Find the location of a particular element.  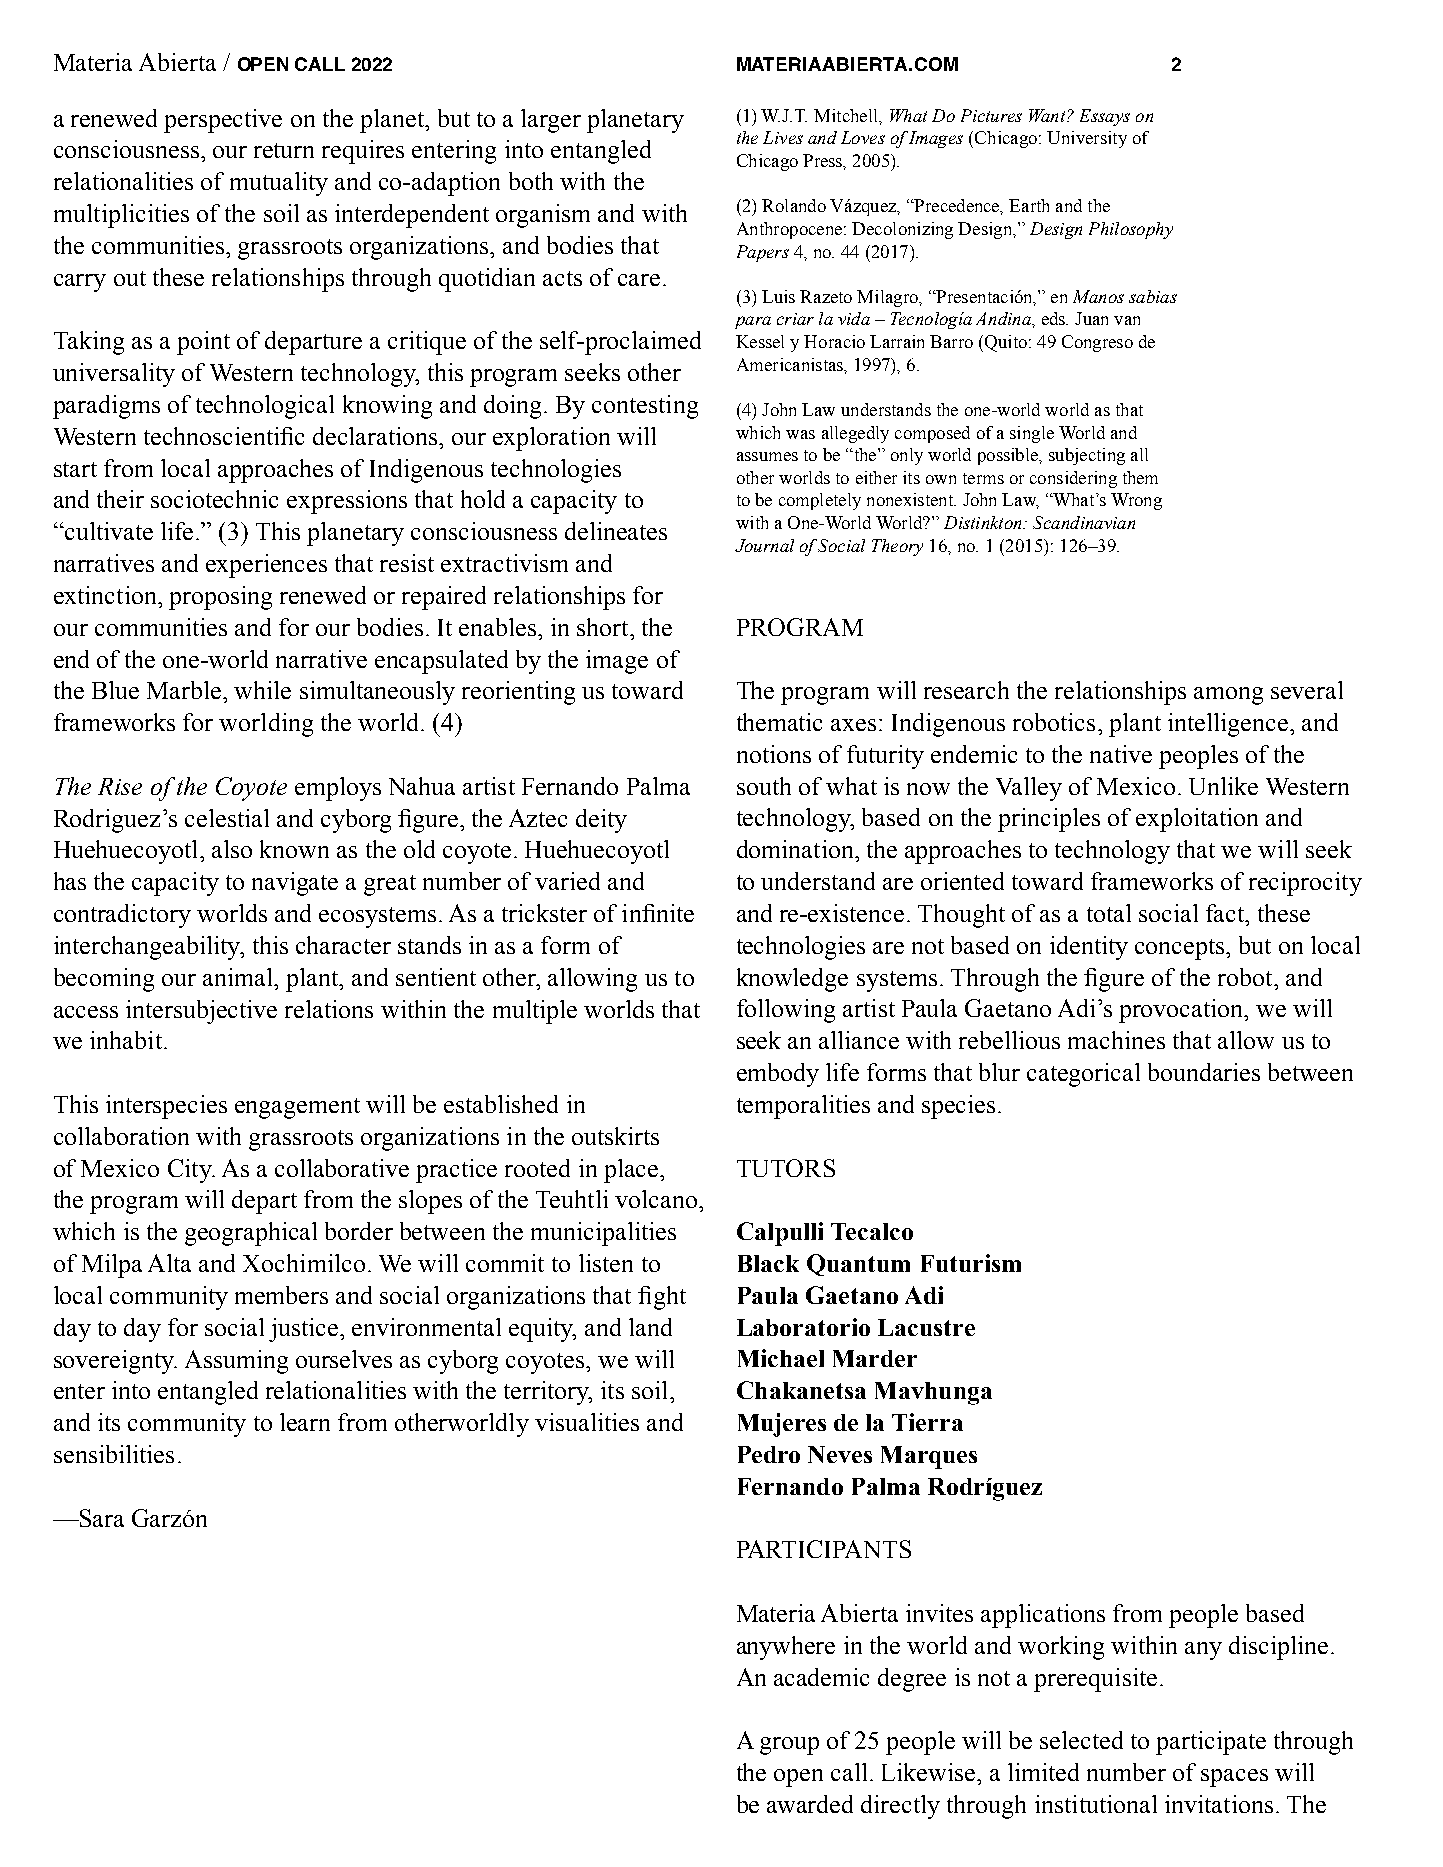

learn is located at coordinates (305, 1422).
